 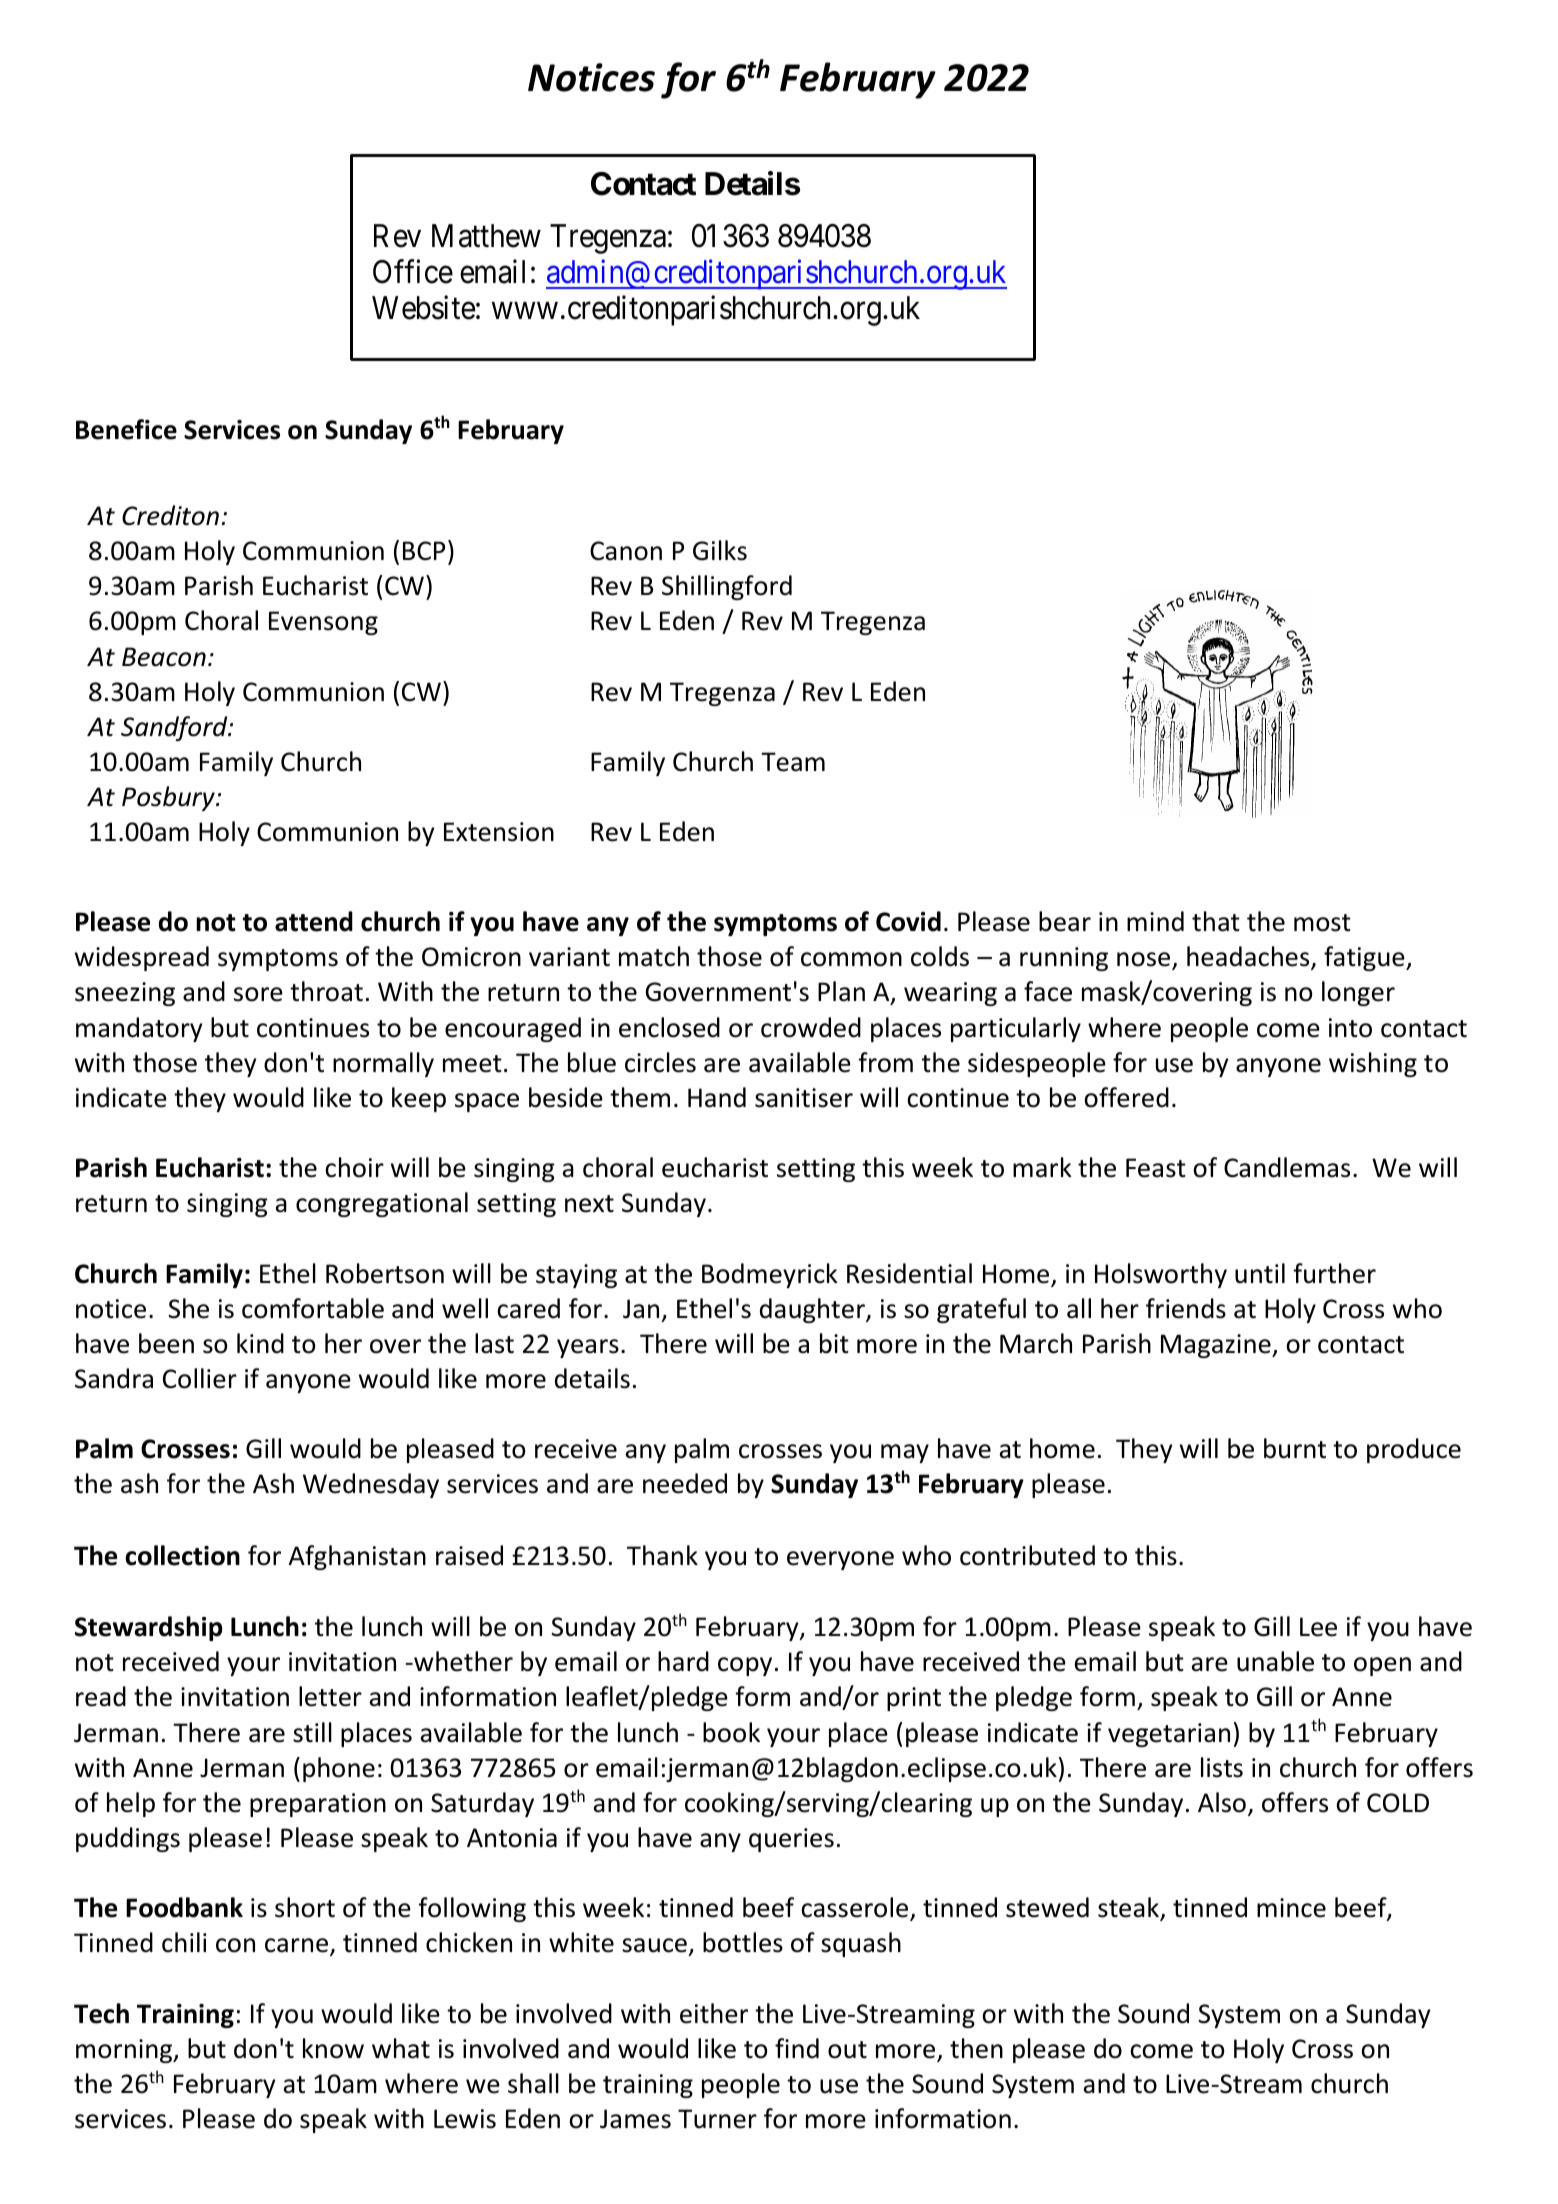 I want to click on Hand, so click(x=717, y=1097).
